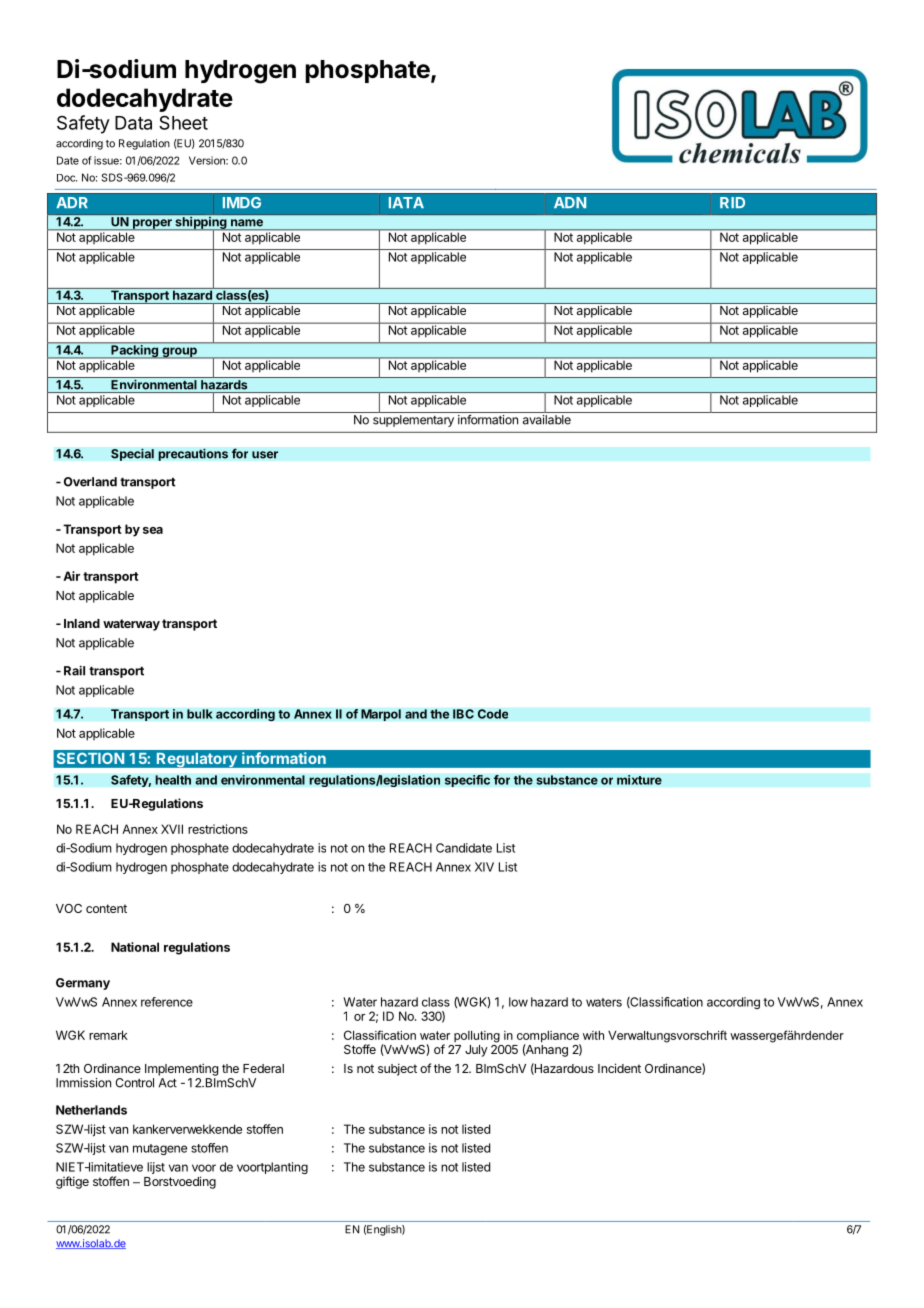 This screenshot has height=1308, width=924. What do you see at coordinates (173, 780) in the screenshot?
I see `health` at bounding box center [173, 780].
